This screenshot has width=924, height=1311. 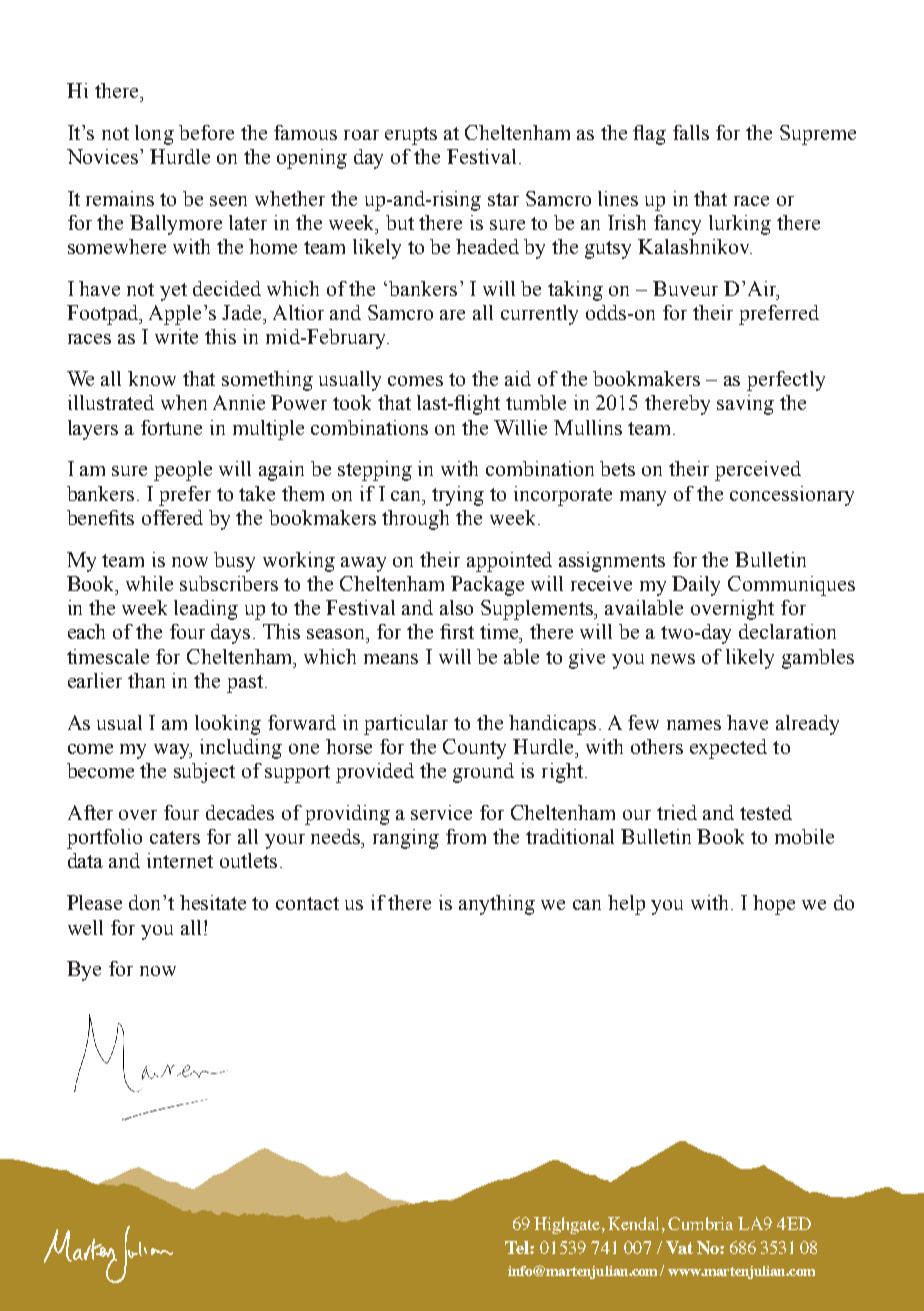 I want to click on internet, so click(x=180, y=860).
